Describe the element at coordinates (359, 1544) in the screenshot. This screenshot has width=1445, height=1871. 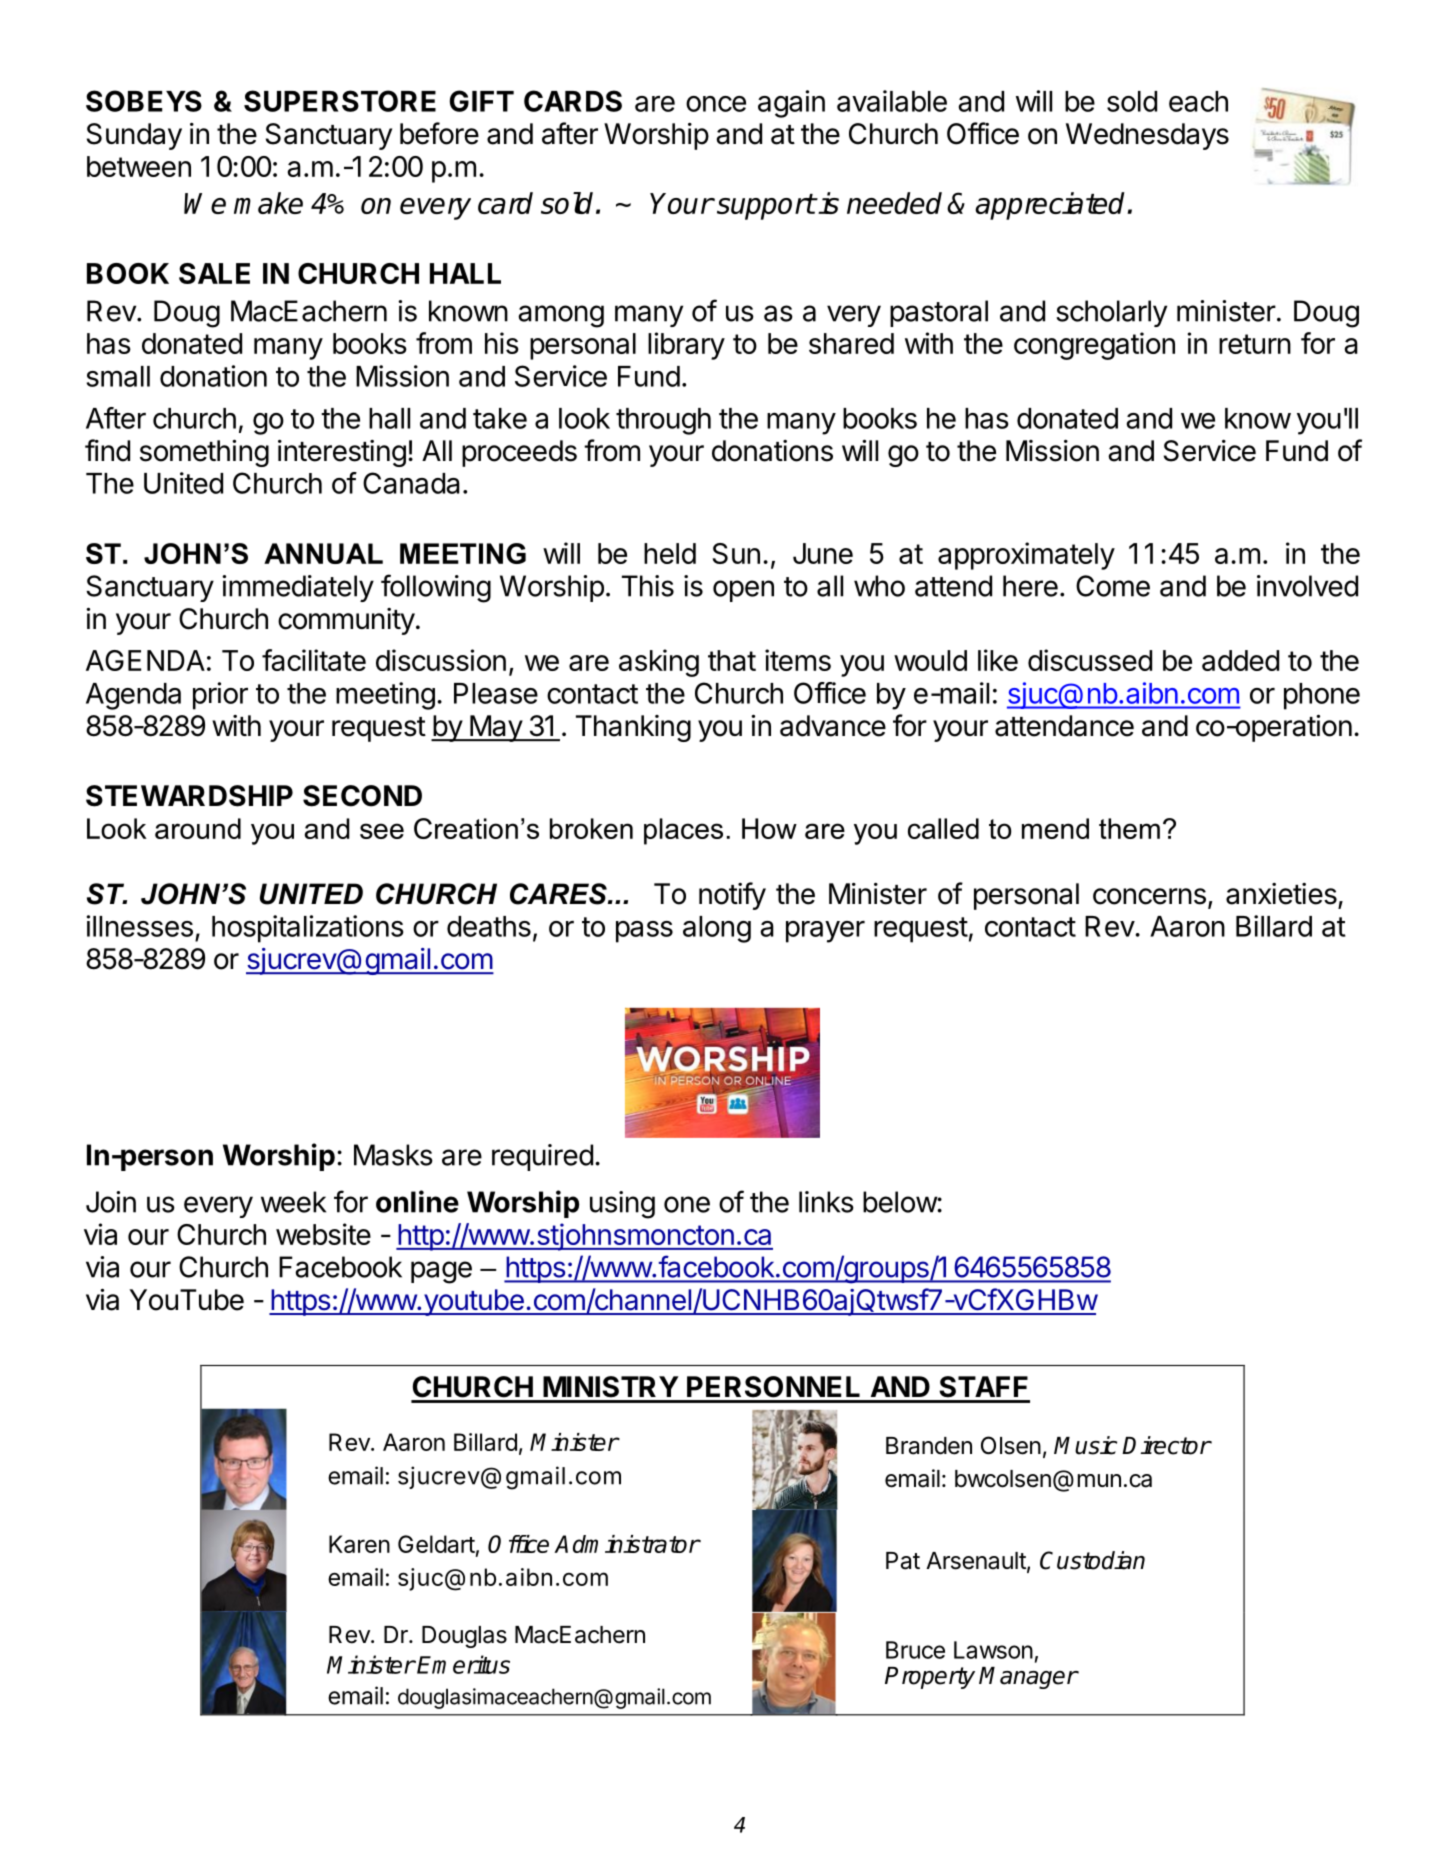
I see `Karen` at that location.
